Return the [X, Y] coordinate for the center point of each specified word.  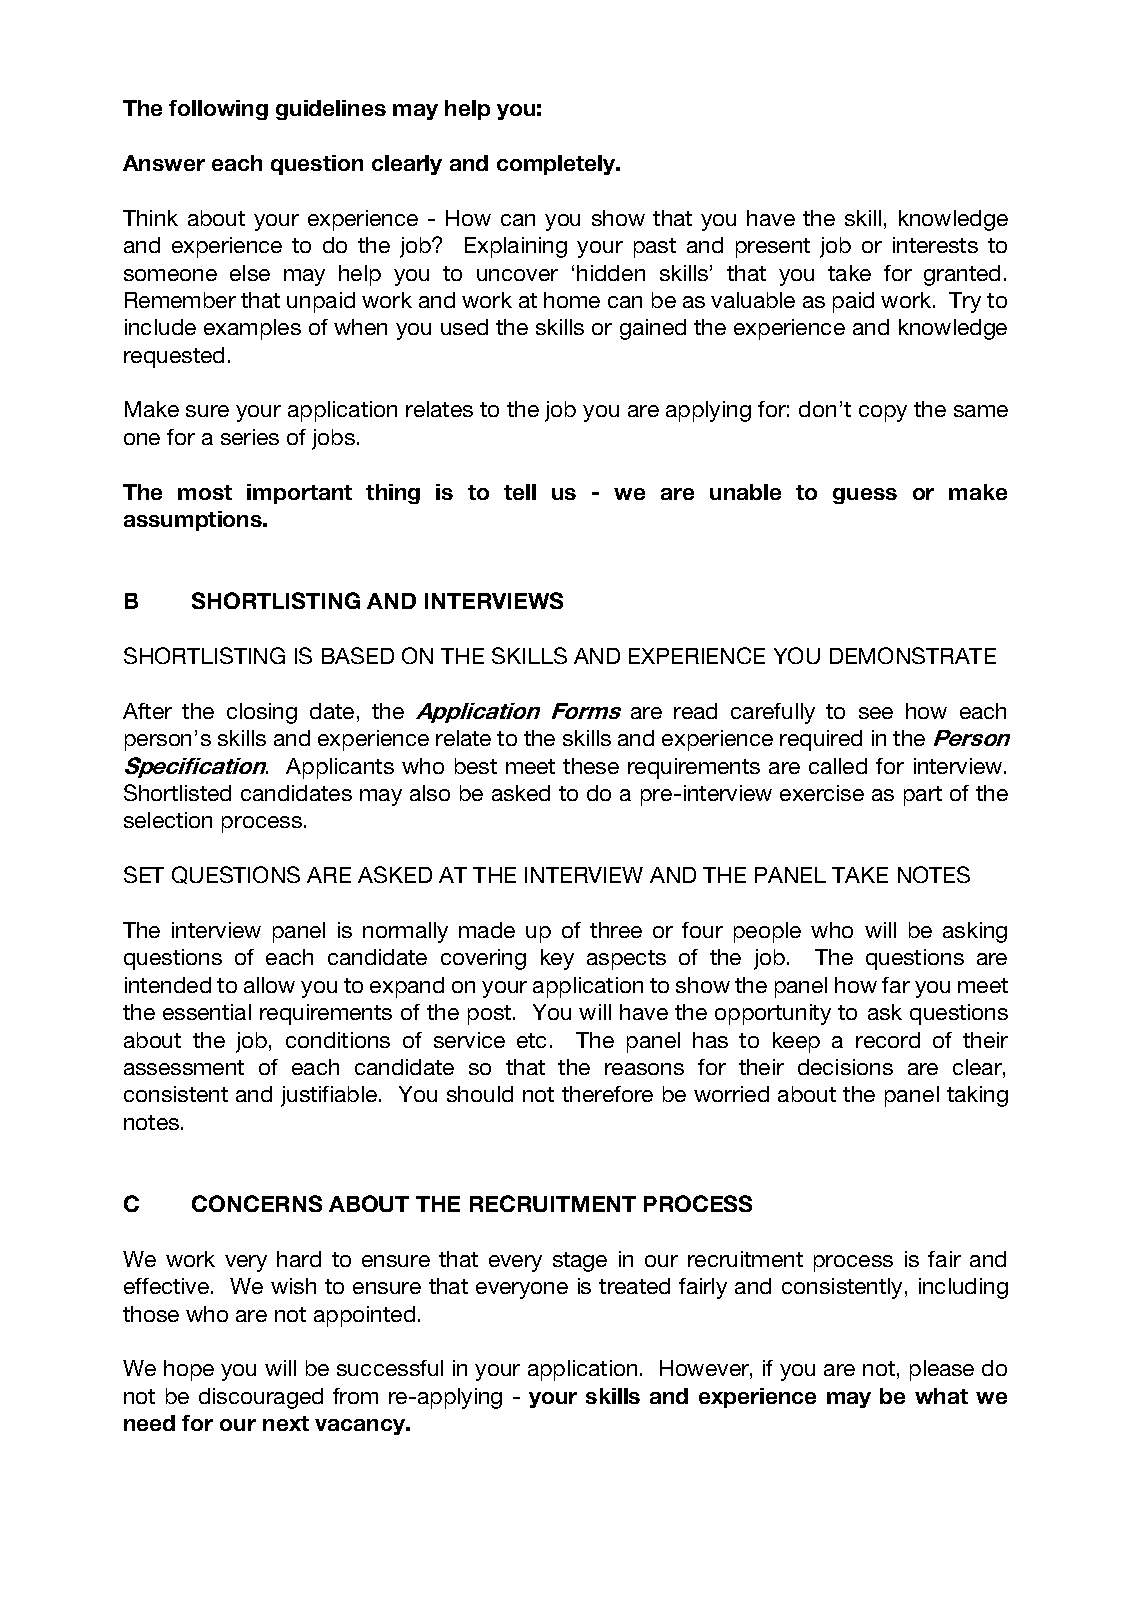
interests [935, 245]
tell [520, 492]
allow [269, 985]
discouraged [261, 1398]
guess [865, 496]
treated [634, 1286]
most [205, 492]
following [218, 110]
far [896, 985]
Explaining [516, 247]
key [557, 959]
